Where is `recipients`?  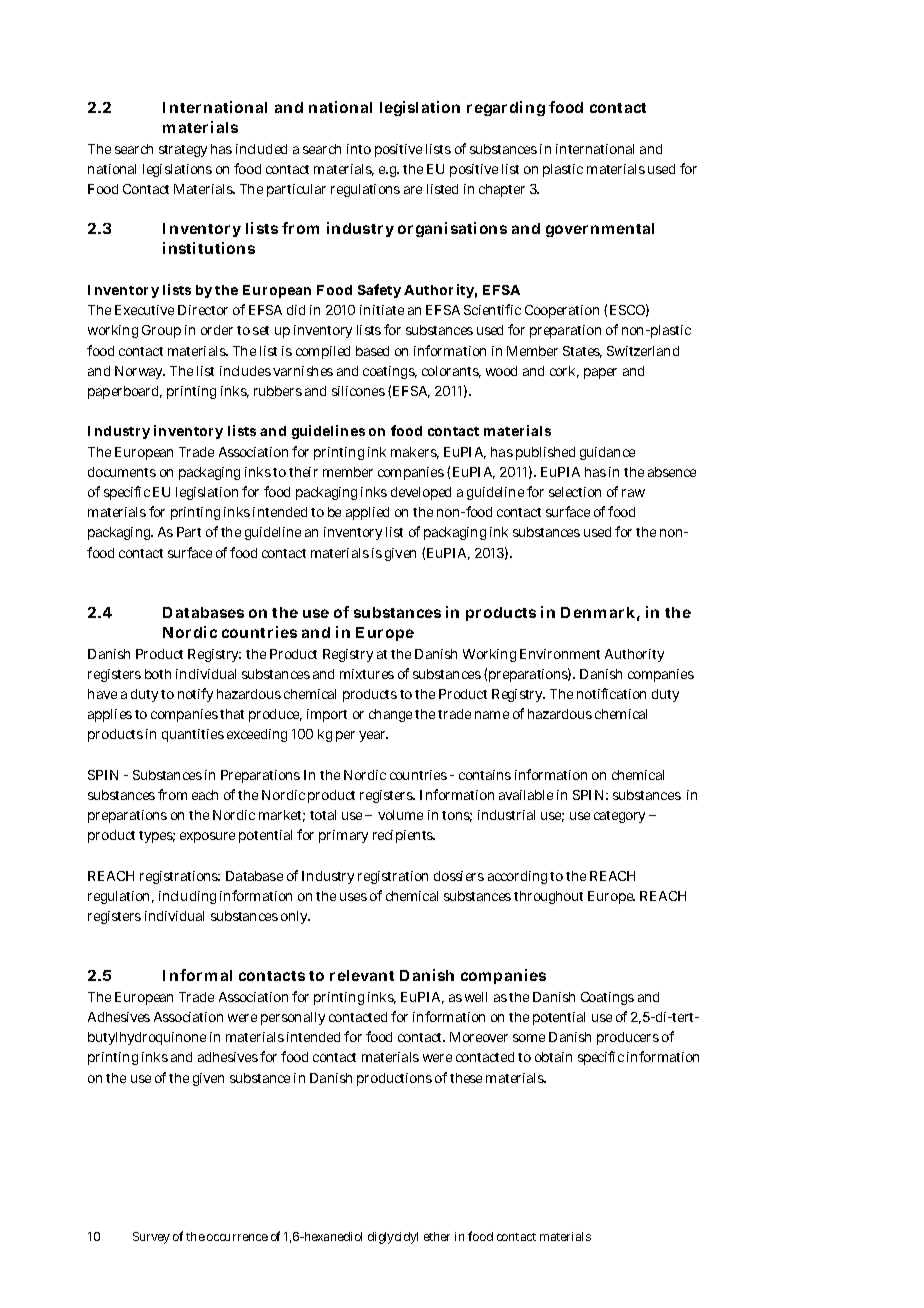
recipients is located at coordinates (404, 836).
